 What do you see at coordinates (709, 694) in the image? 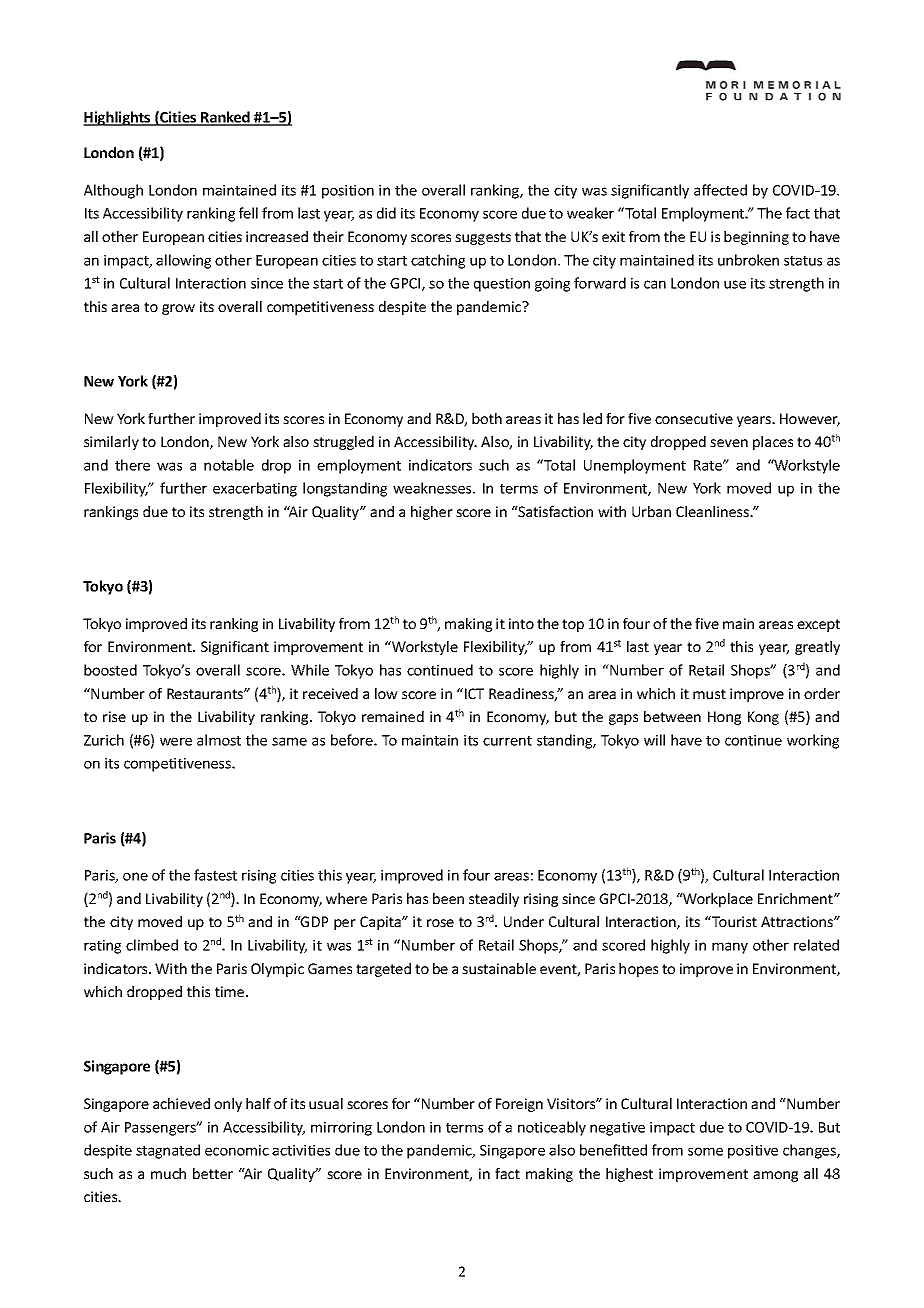
I see `must` at bounding box center [709, 694].
